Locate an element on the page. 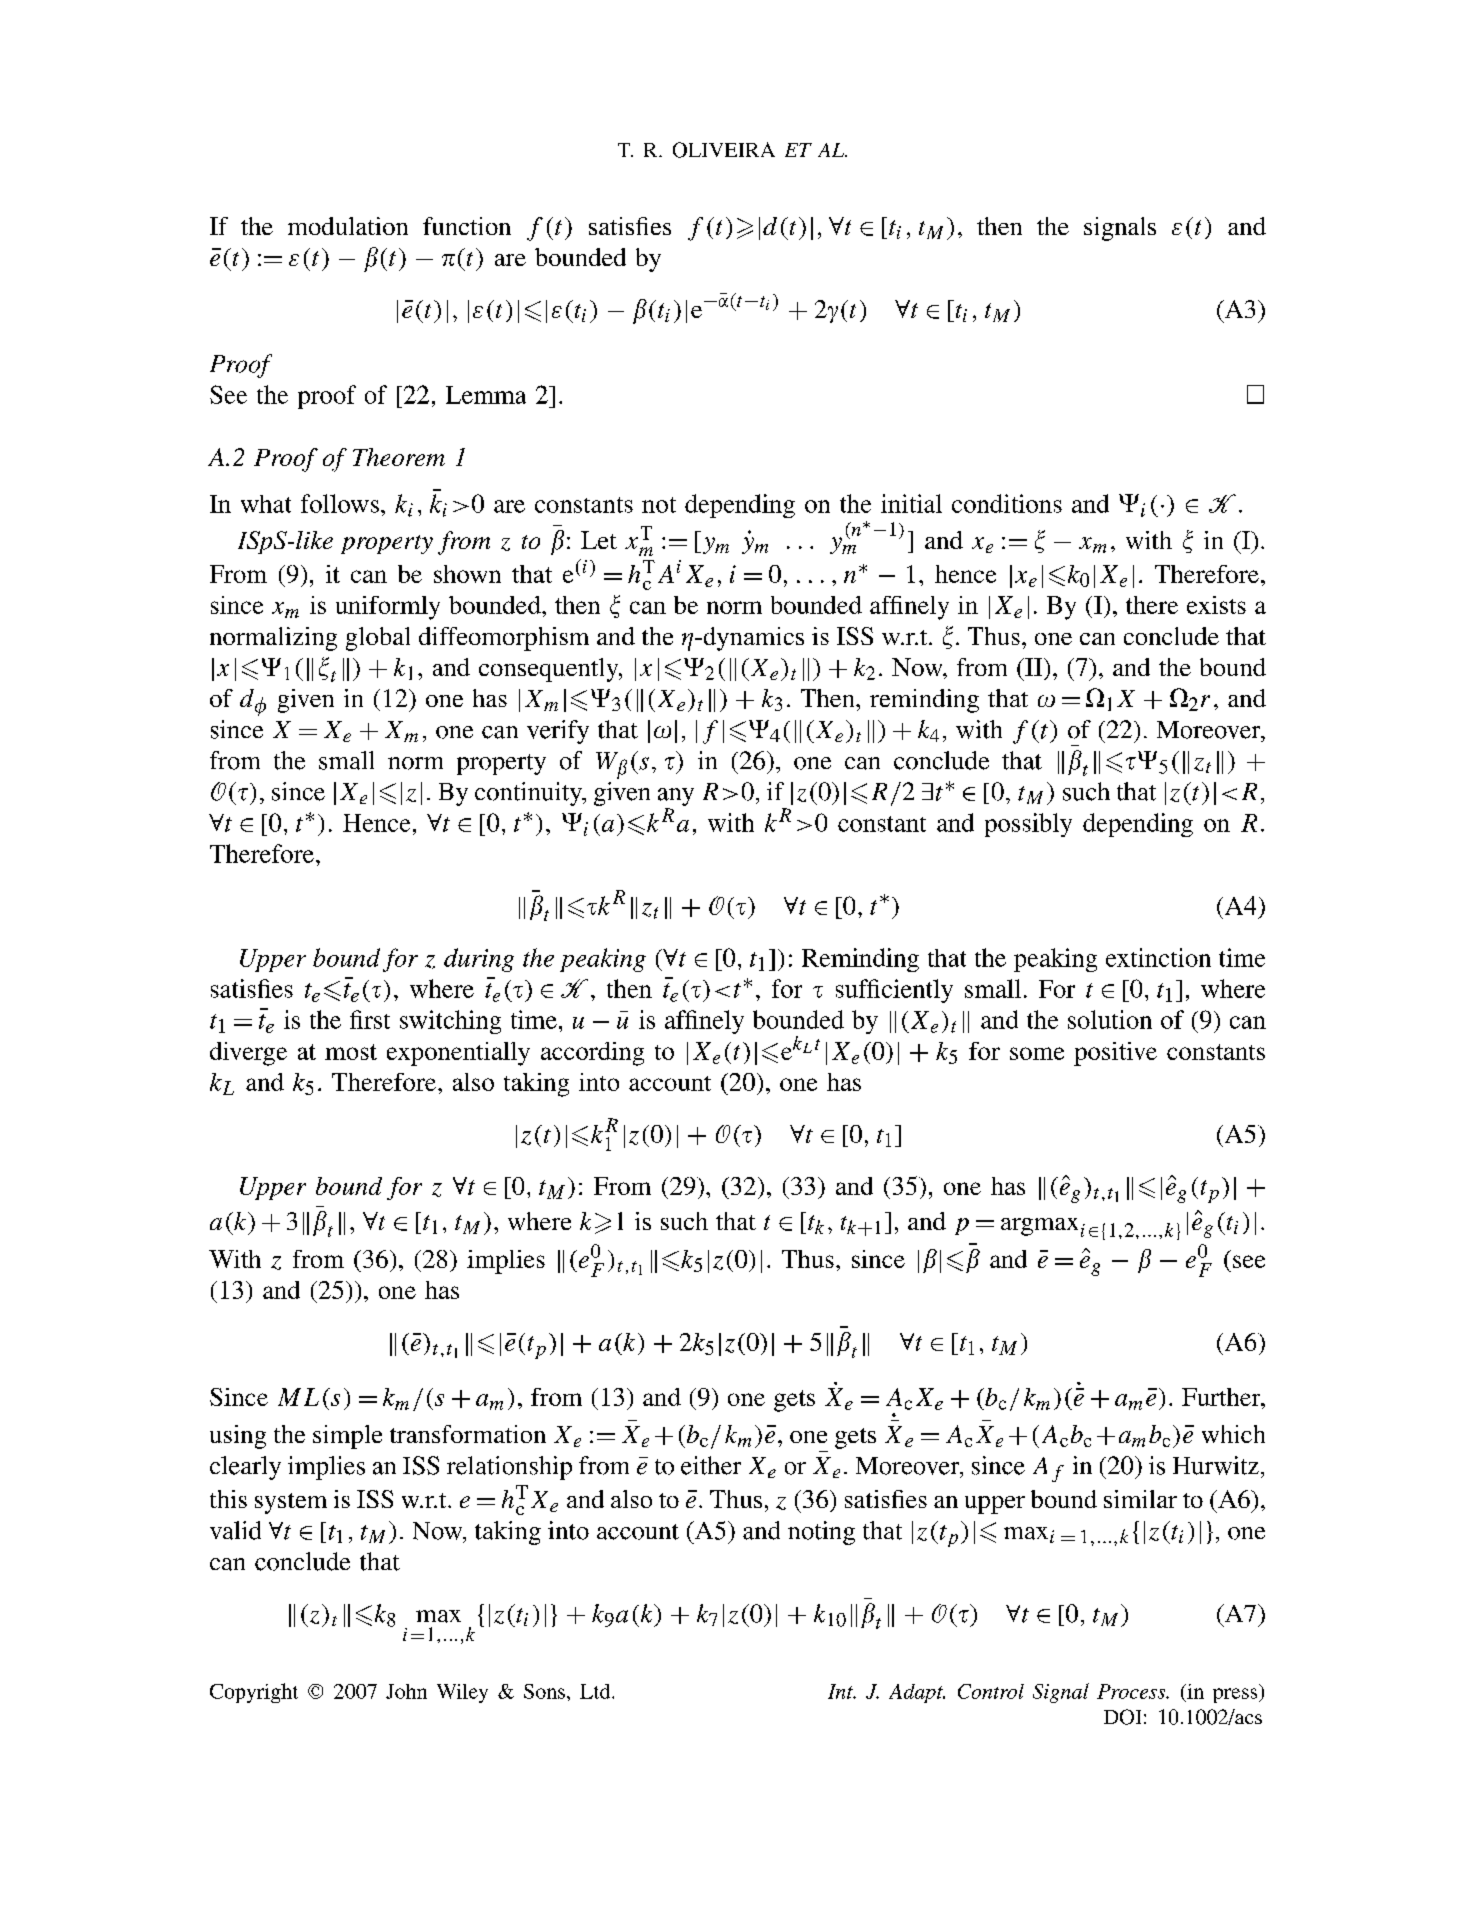 Image resolution: width=1474 pixels, height=1916 pixels. DOI is located at coordinates (1122, 1717).
